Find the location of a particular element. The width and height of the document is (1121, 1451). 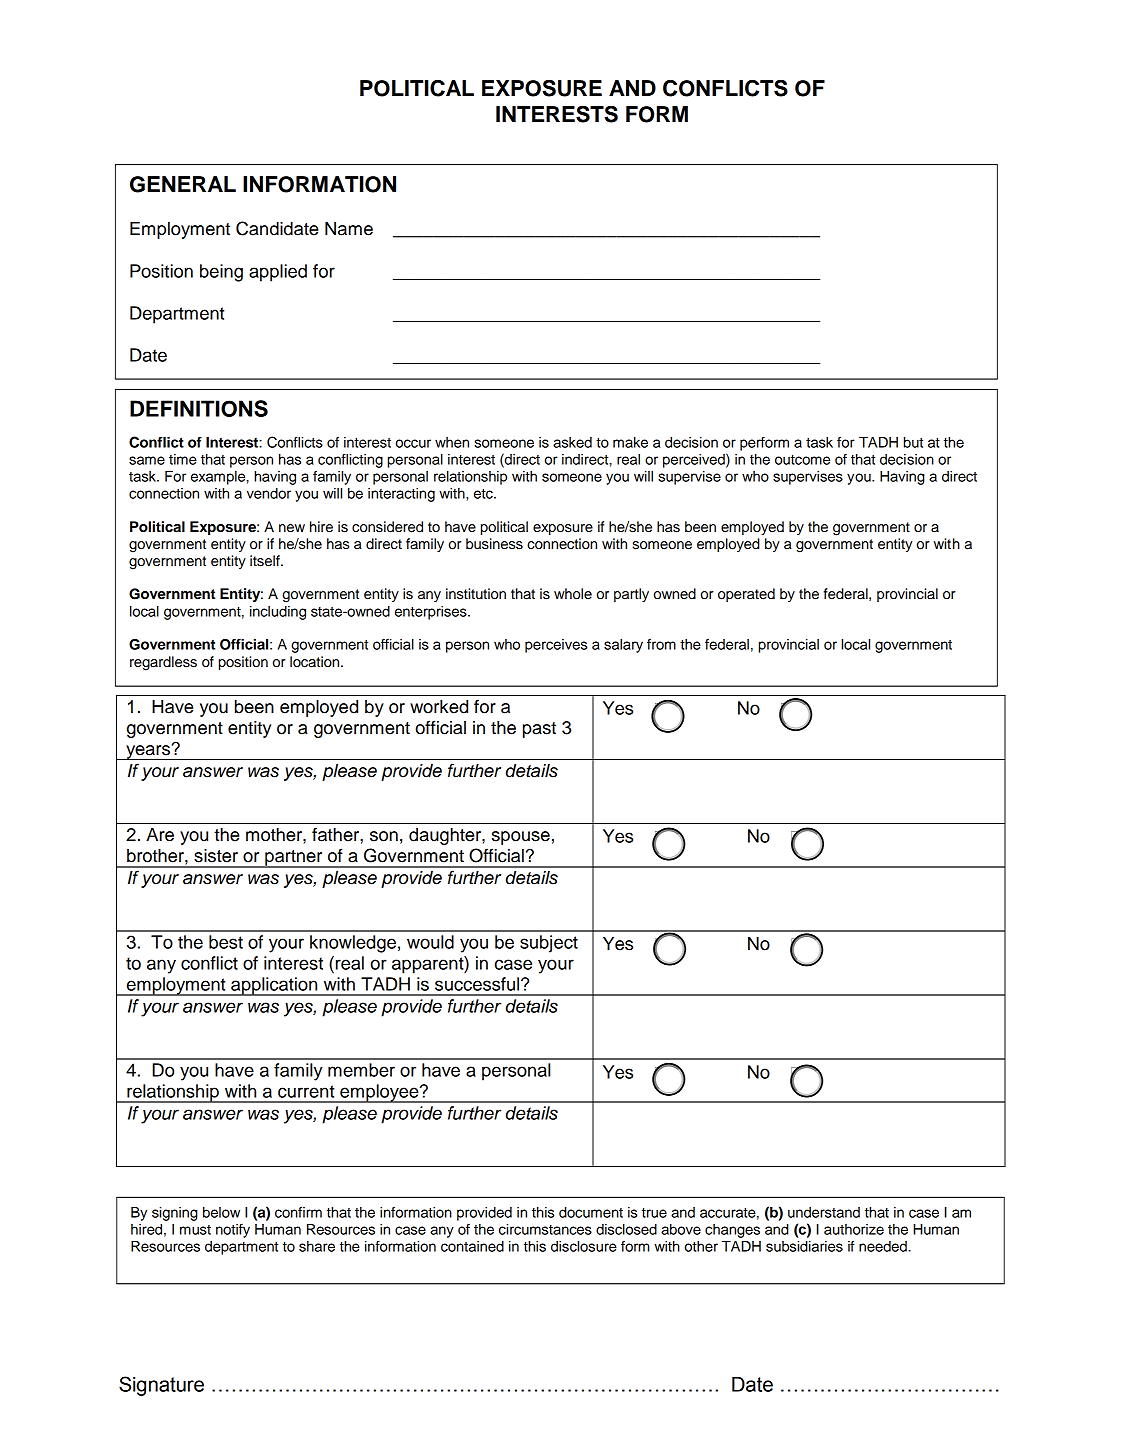

spouse is located at coordinates (521, 838).
